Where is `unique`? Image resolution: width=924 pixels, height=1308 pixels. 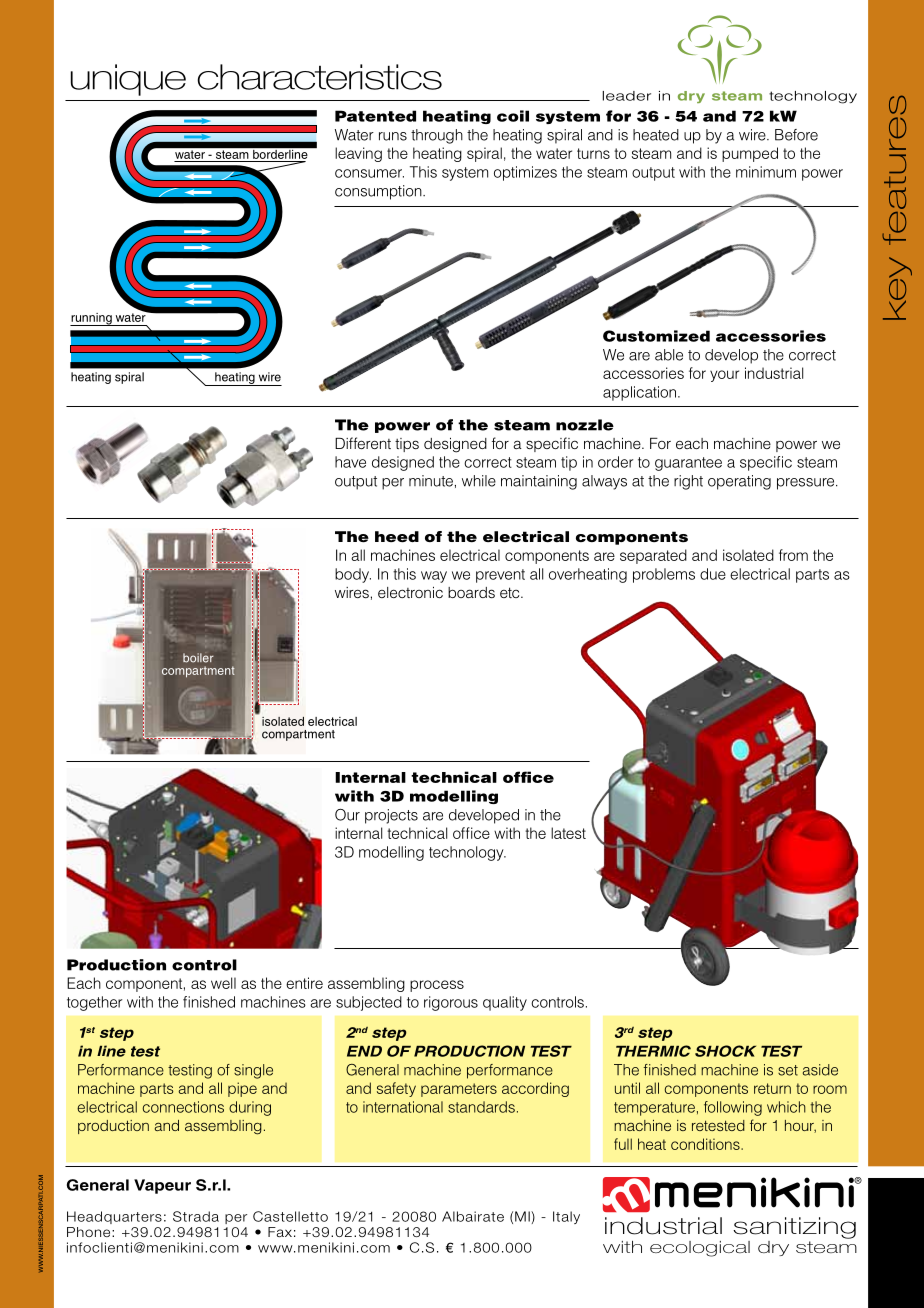 unique is located at coordinates (128, 80).
